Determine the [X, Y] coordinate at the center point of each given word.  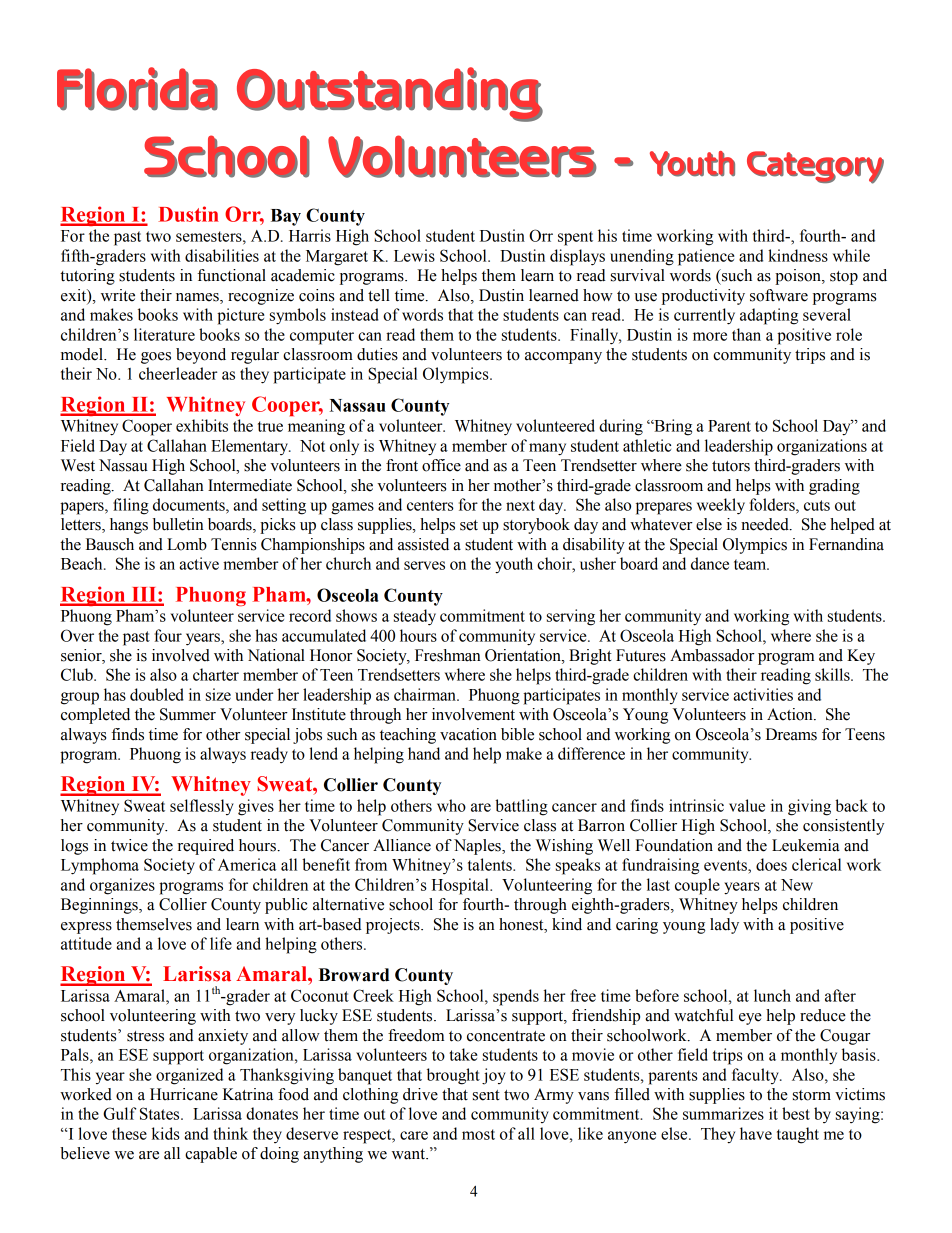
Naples [478, 847]
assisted [423, 544]
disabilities [222, 255]
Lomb [187, 544]
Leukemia [806, 845]
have [756, 1133]
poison [799, 277]
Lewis [414, 255]
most [478, 1134]
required [206, 847]
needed [766, 524]
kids [166, 1133]
